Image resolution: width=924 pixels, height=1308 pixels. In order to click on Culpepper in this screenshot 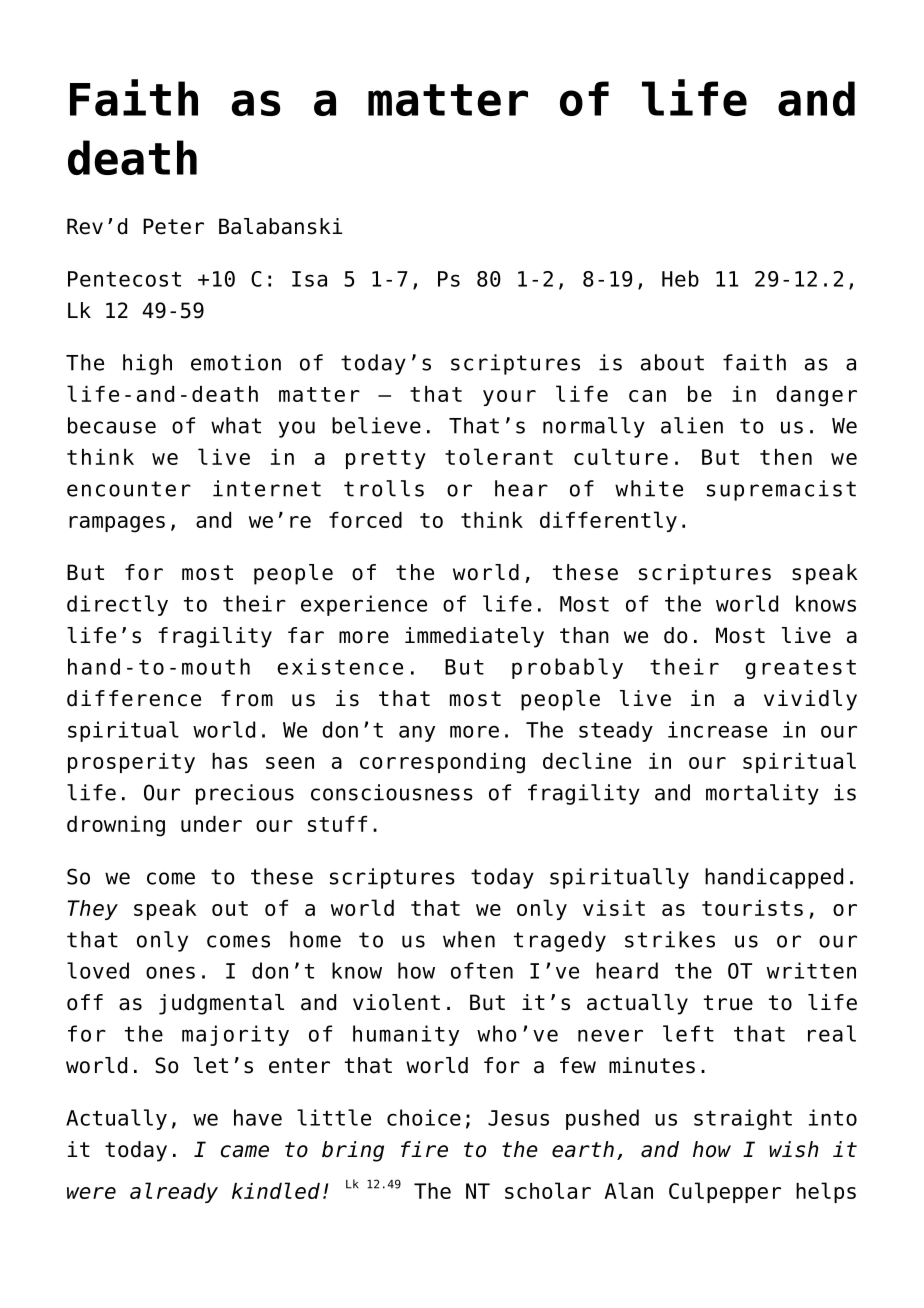, I will do `click(725, 1192)`.
